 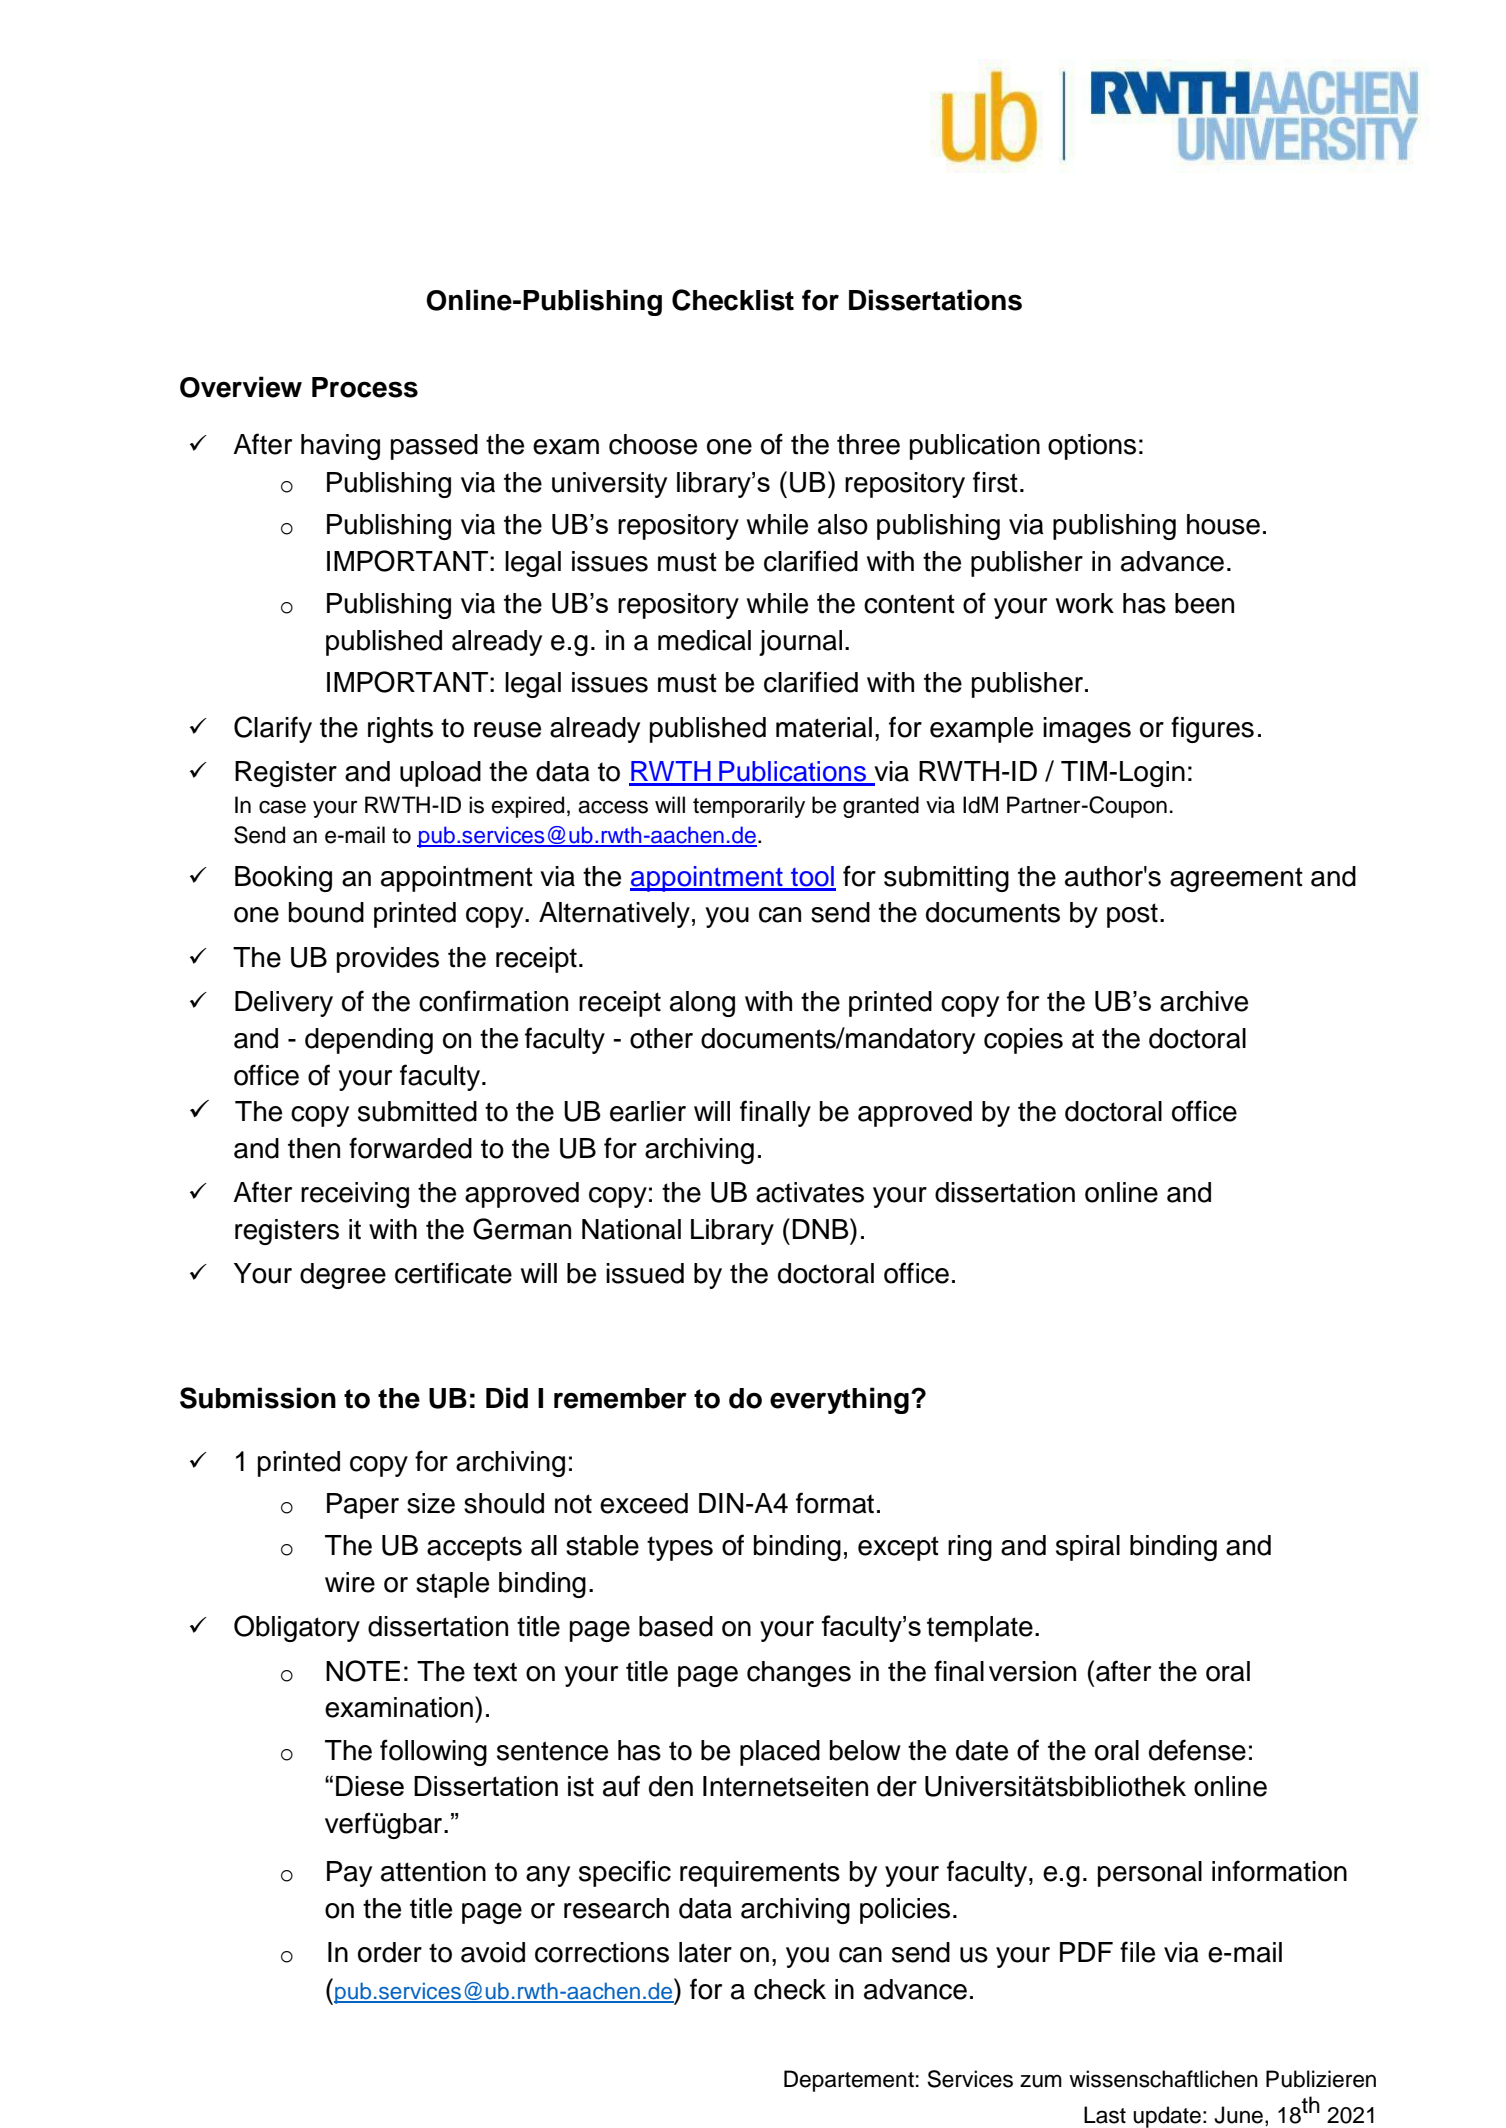 What do you see at coordinates (1088, 1548) in the document?
I see `spiral` at bounding box center [1088, 1548].
